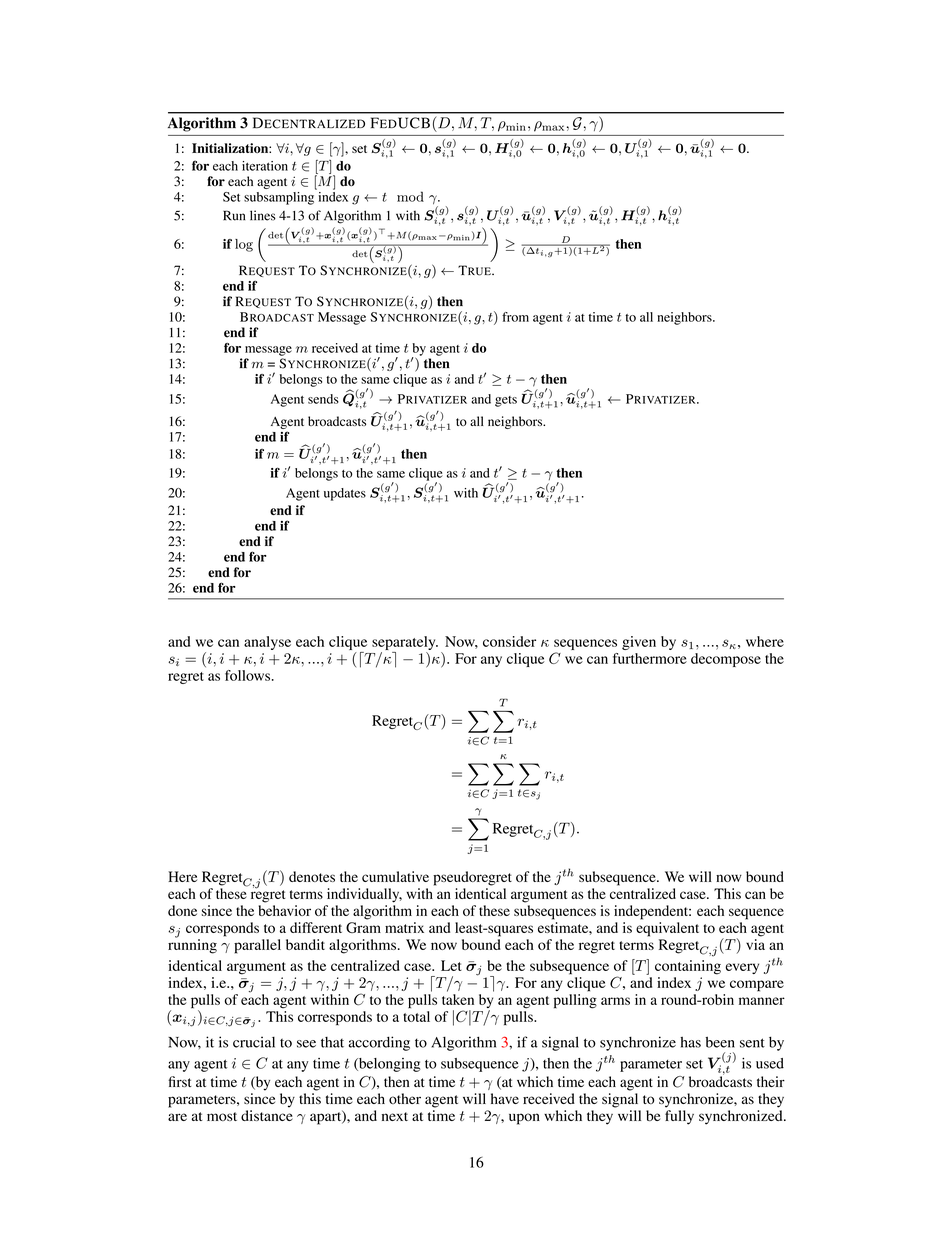 This page has width=952, height=1233. What do you see at coordinates (650, 658) in the page?
I see `furthermore` at bounding box center [650, 658].
